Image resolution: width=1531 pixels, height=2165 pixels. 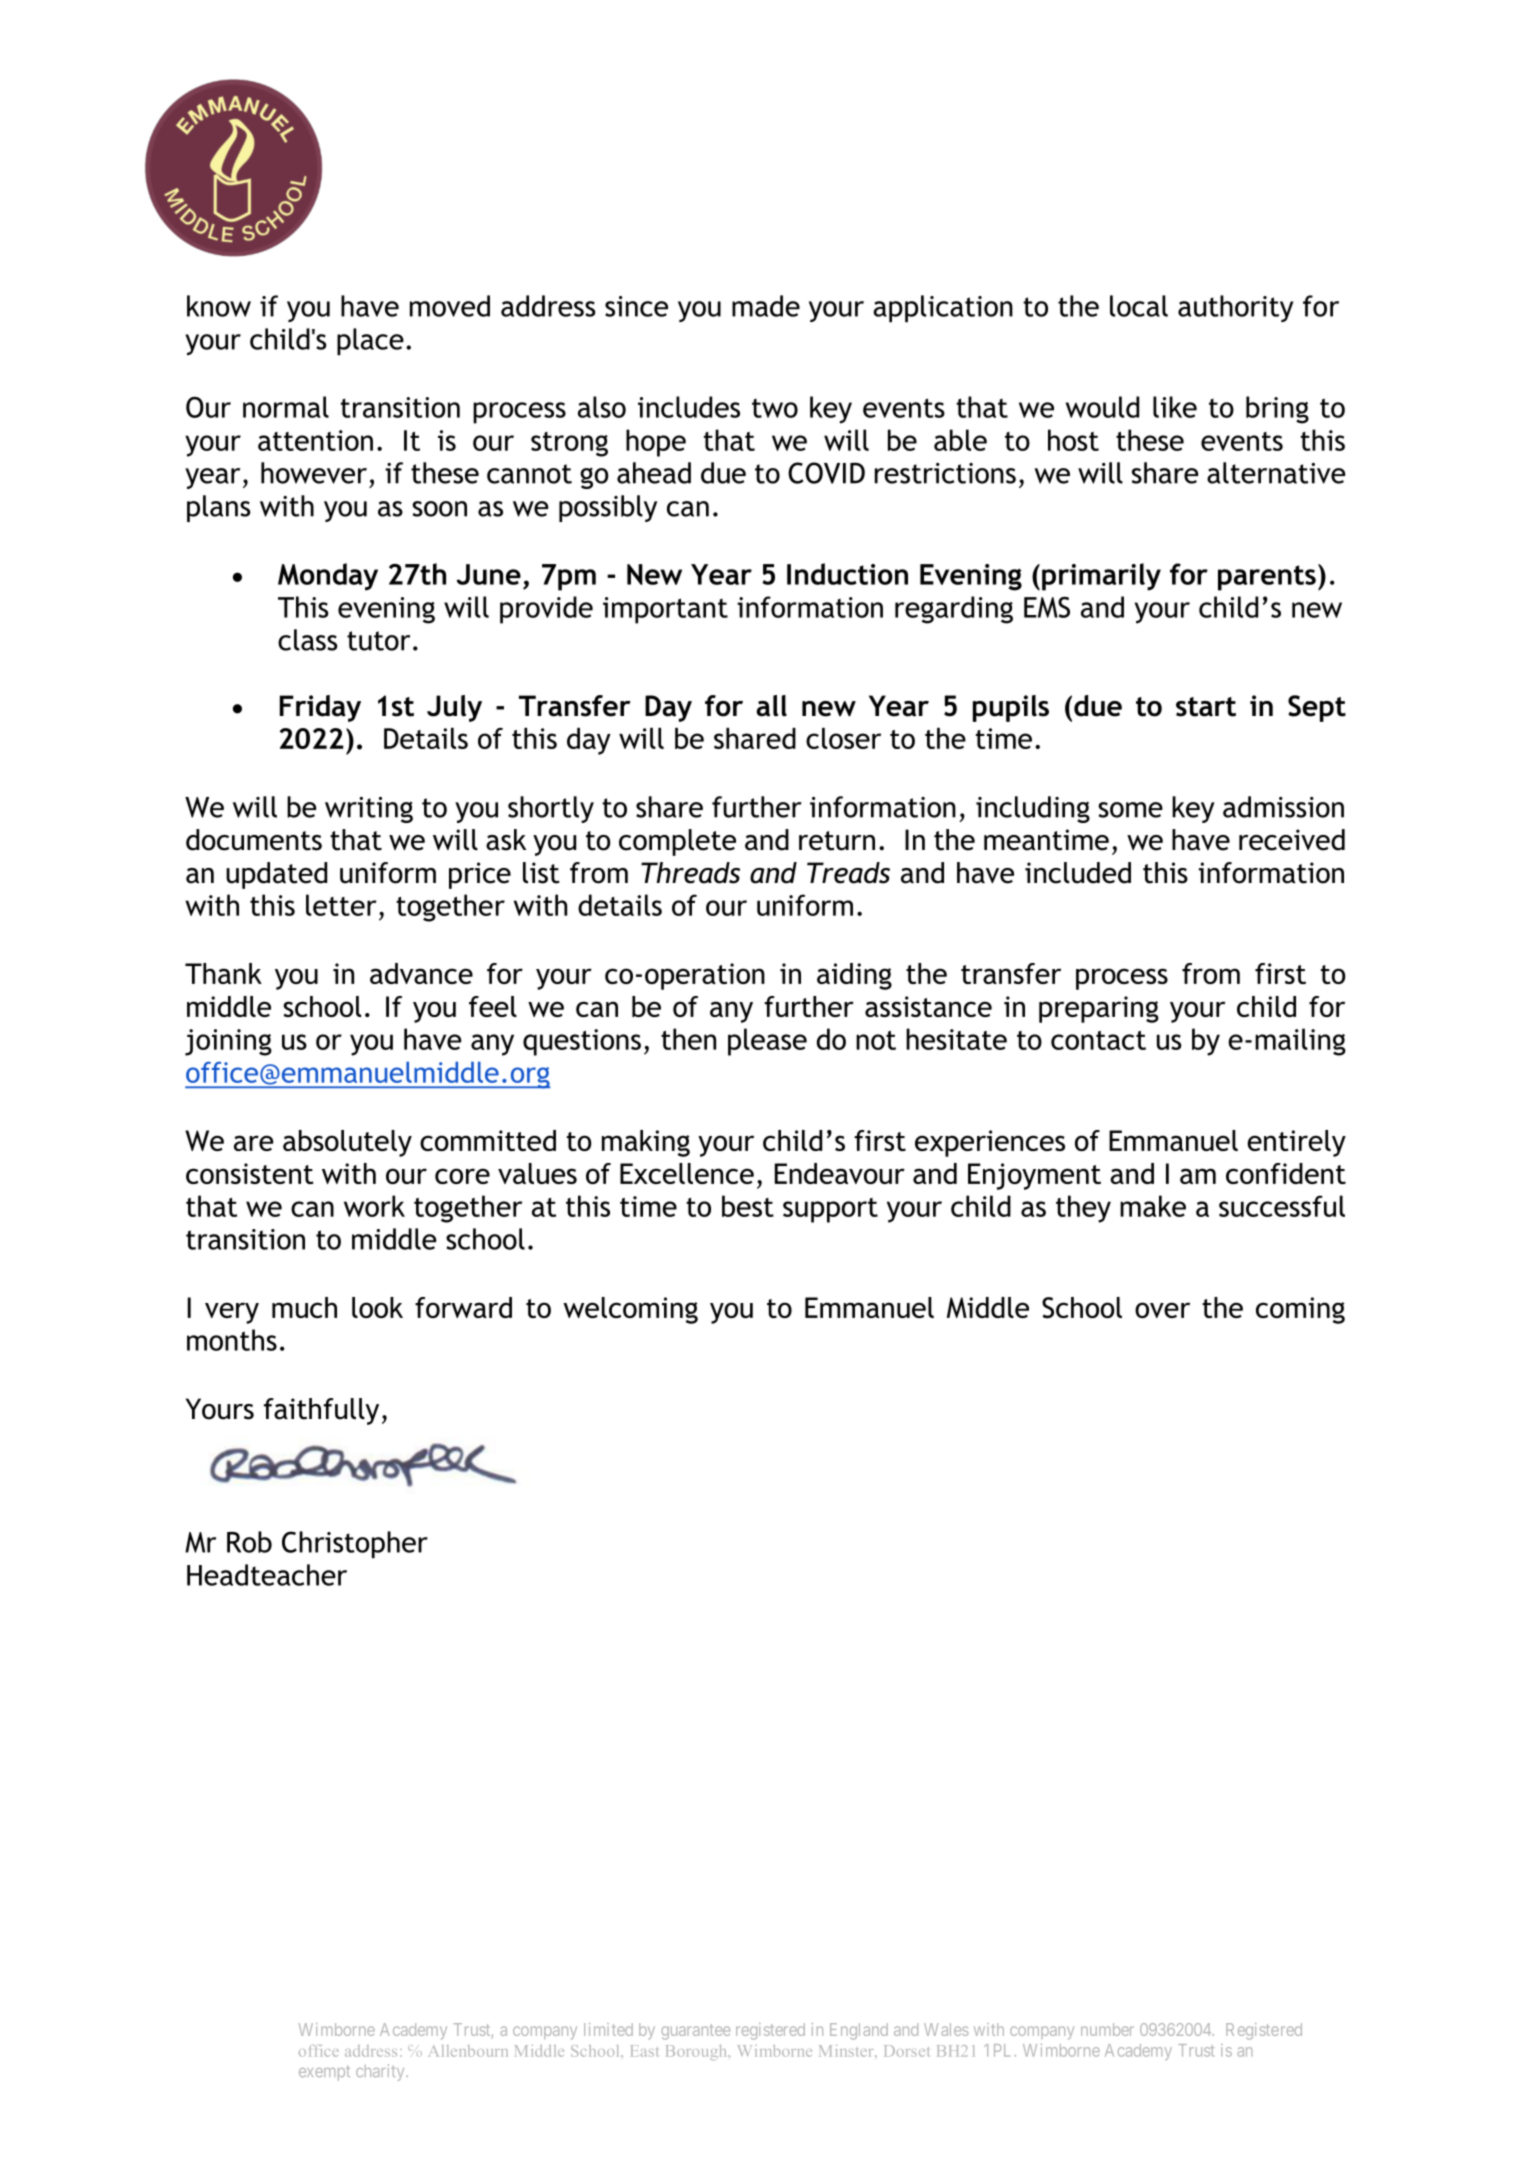 I want to click on make, so click(x=1153, y=1206).
